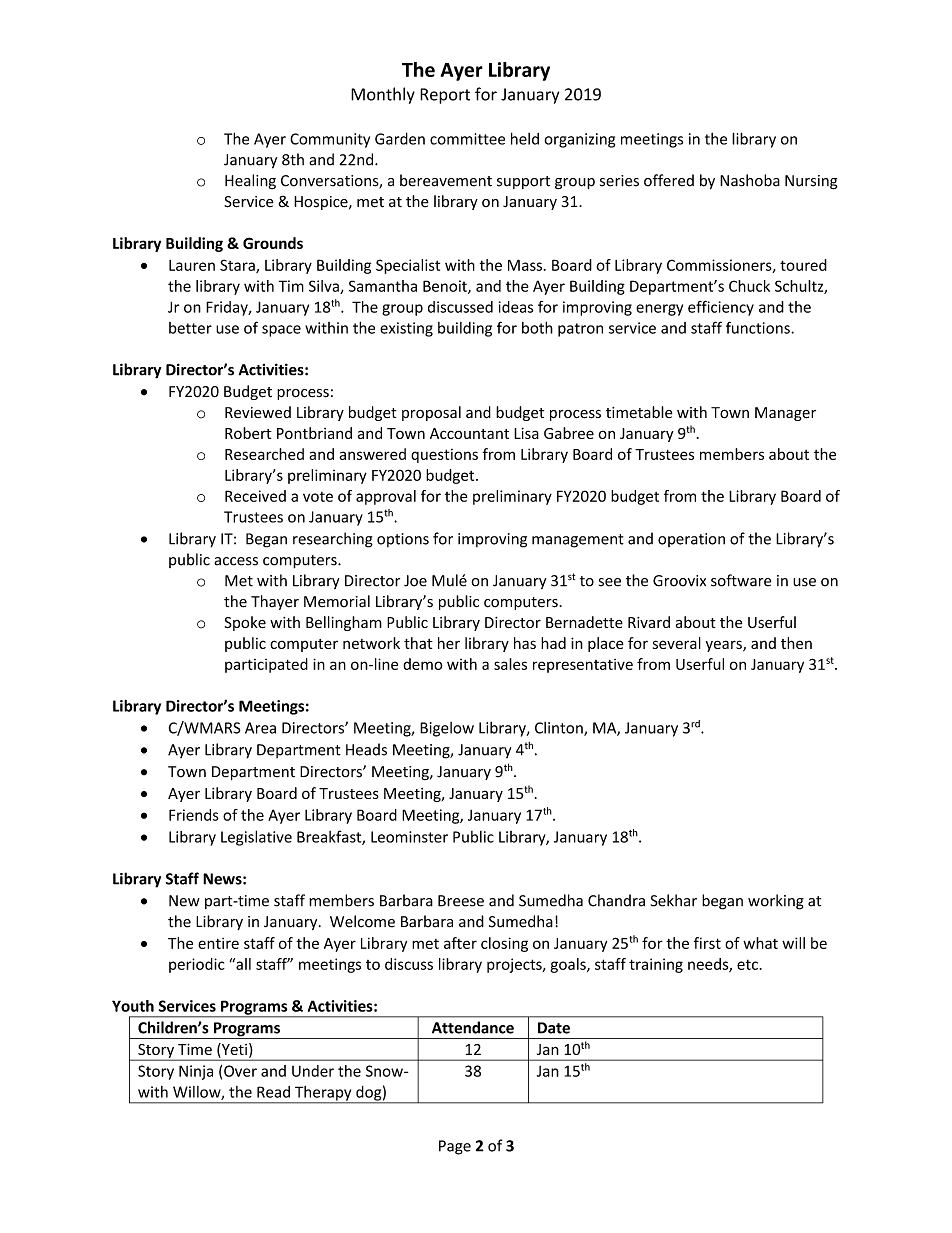 The width and height of the page is (952, 1233). What do you see at coordinates (467, 139) in the page?
I see `committee` at bounding box center [467, 139].
